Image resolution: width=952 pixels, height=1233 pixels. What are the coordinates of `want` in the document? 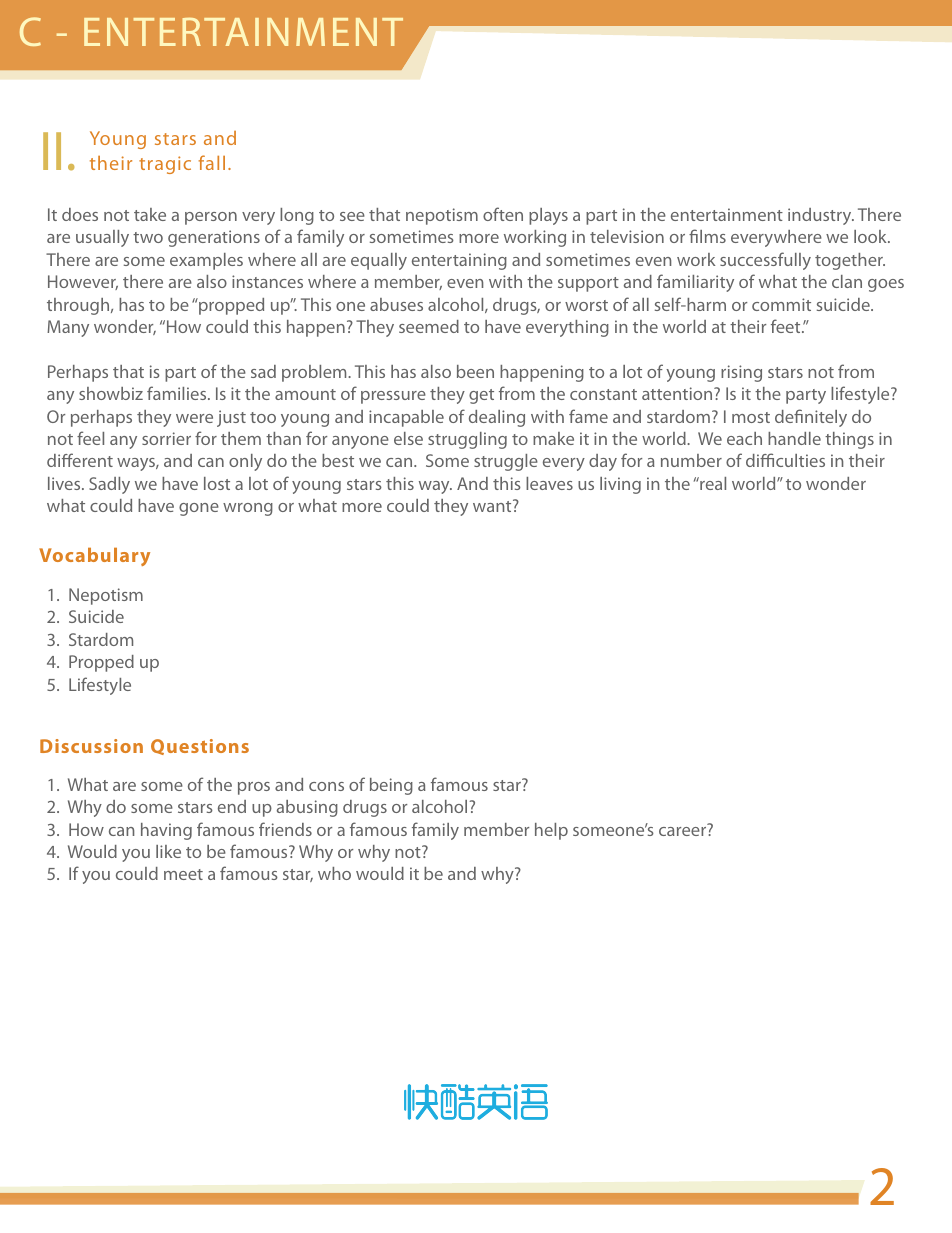 It's located at (493, 505).
